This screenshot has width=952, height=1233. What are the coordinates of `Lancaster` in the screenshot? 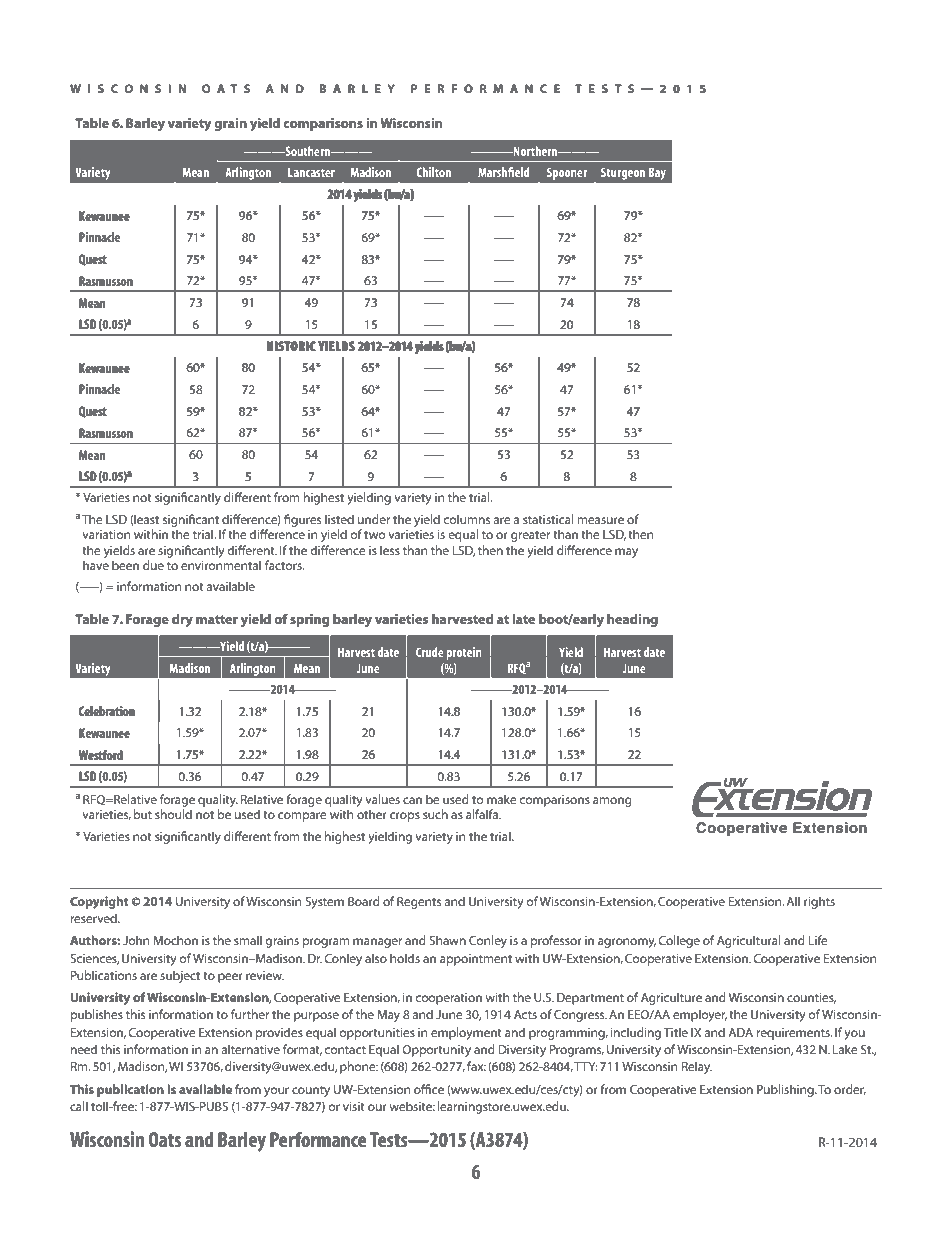 It's located at (311, 172).
